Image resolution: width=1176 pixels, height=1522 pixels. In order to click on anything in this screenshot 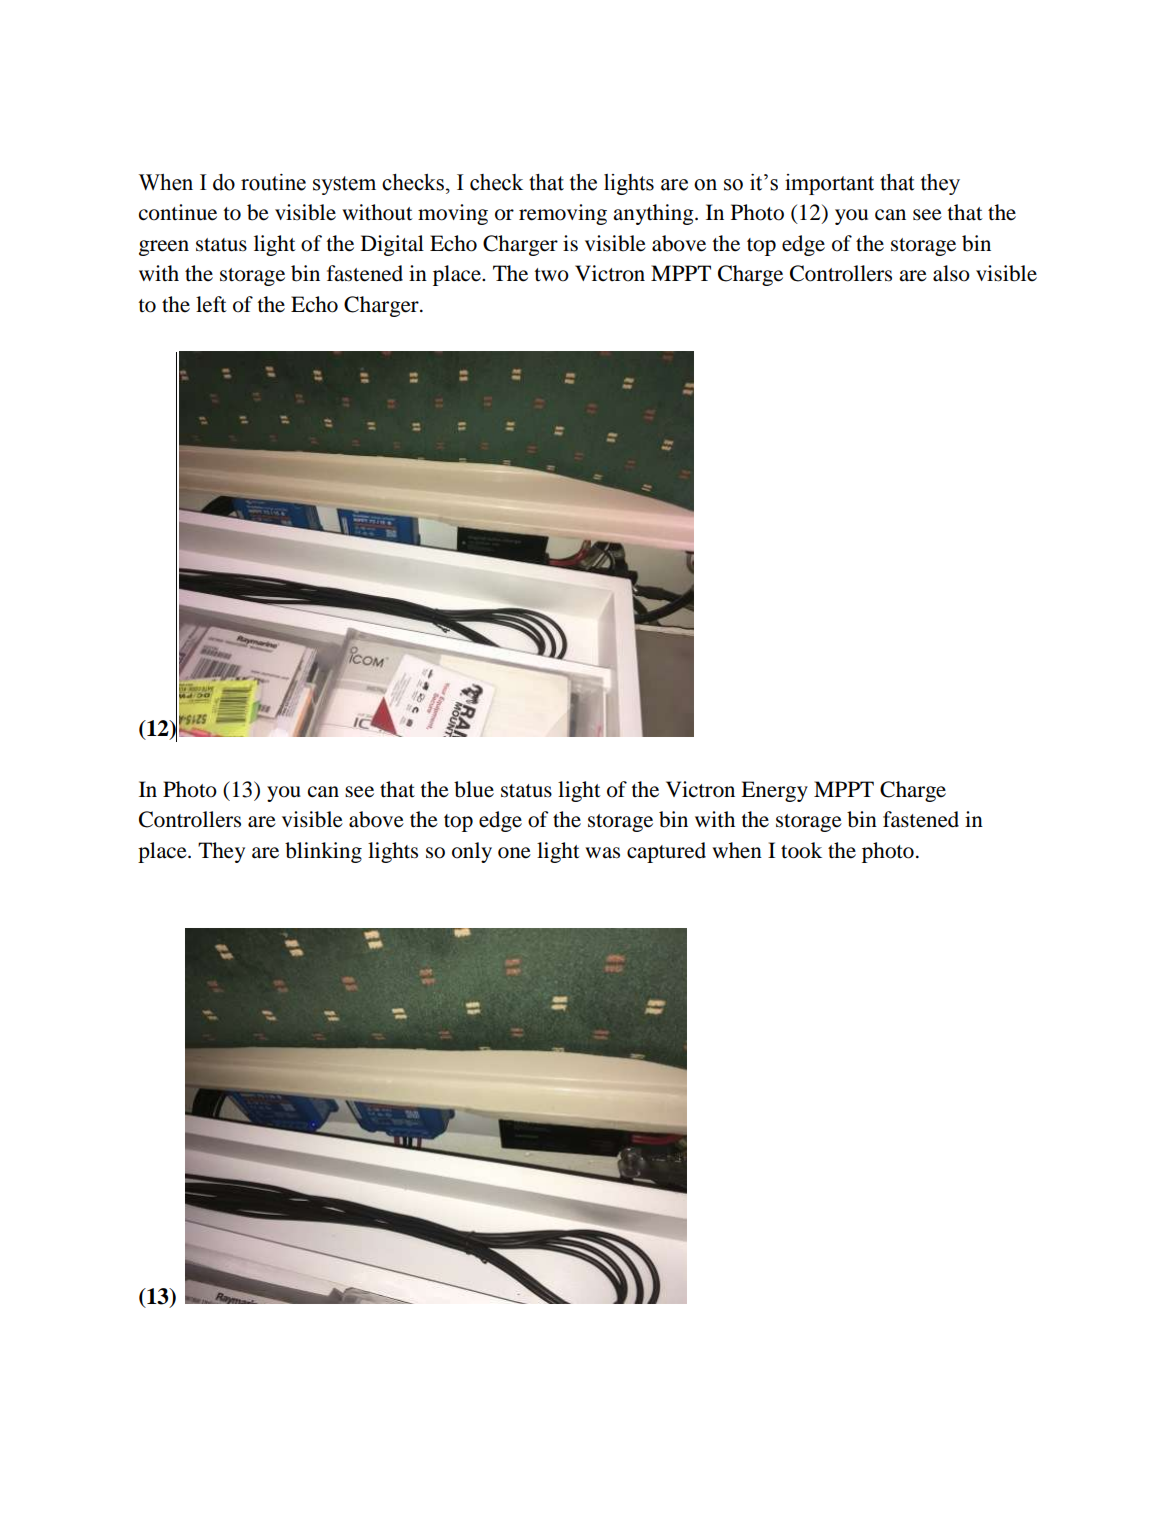, I will do `click(654, 214)`.
